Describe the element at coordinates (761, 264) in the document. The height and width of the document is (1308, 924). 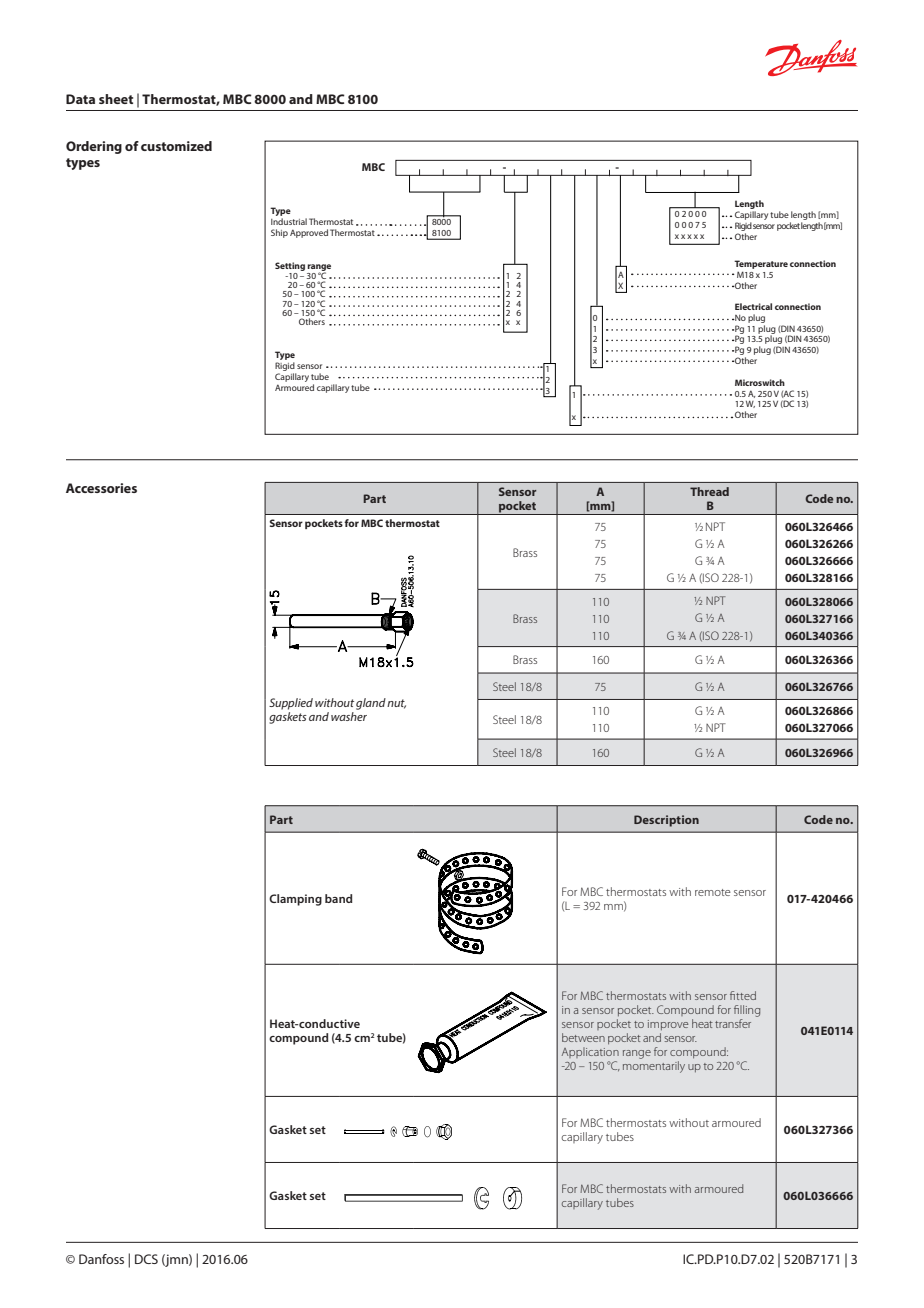
I see `Temperature` at that location.
